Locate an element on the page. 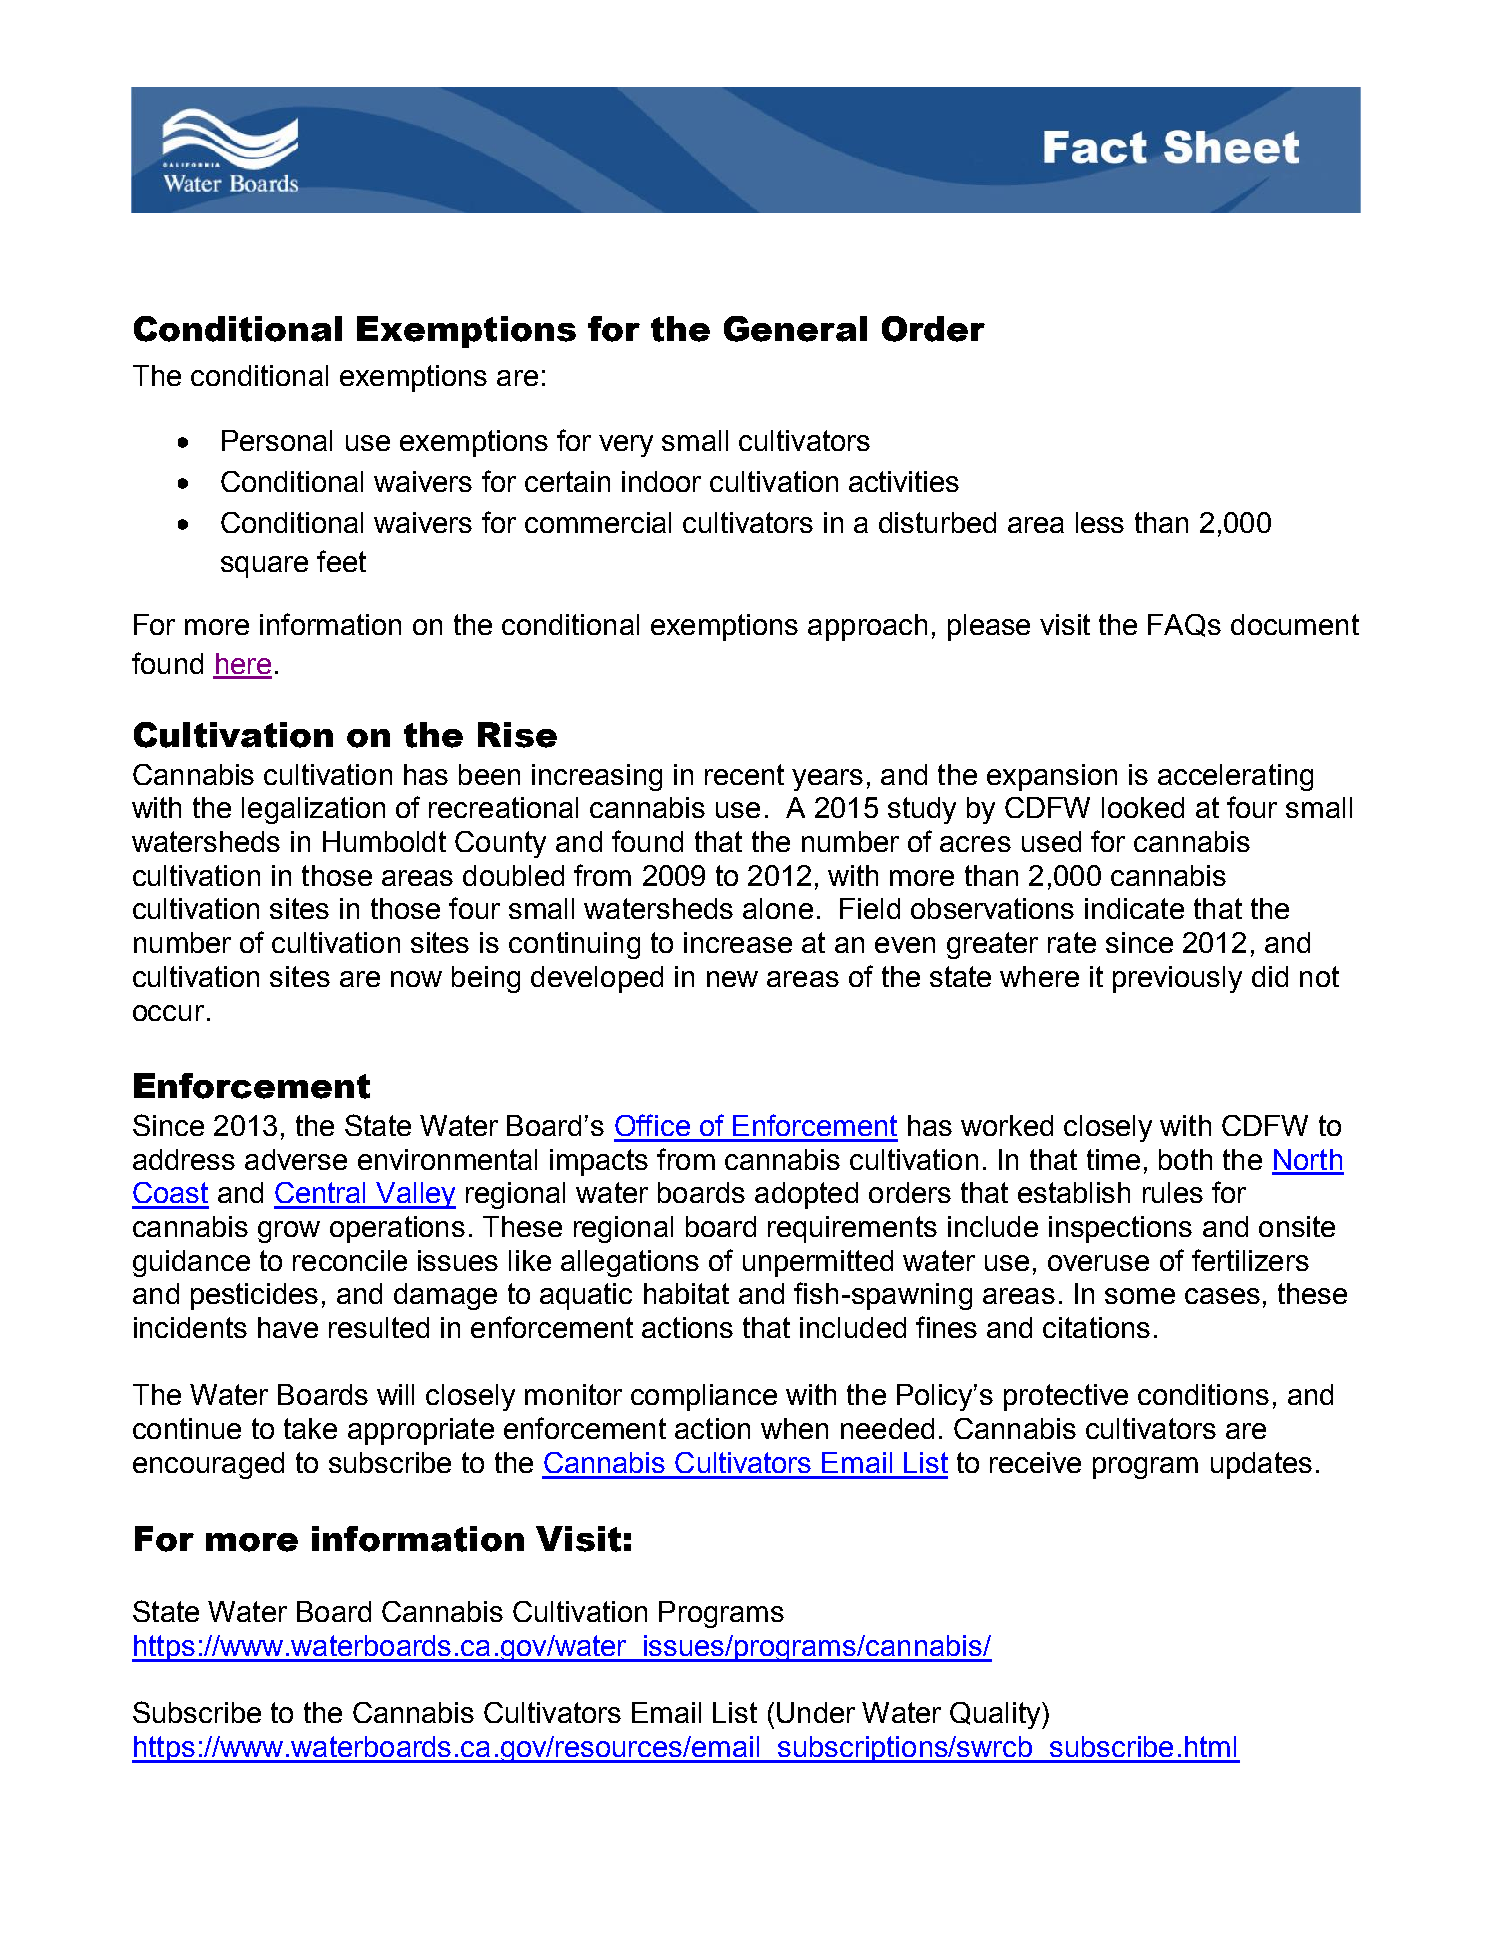 The height and width of the page is (1933, 1494). grow is located at coordinates (289, 1232).
